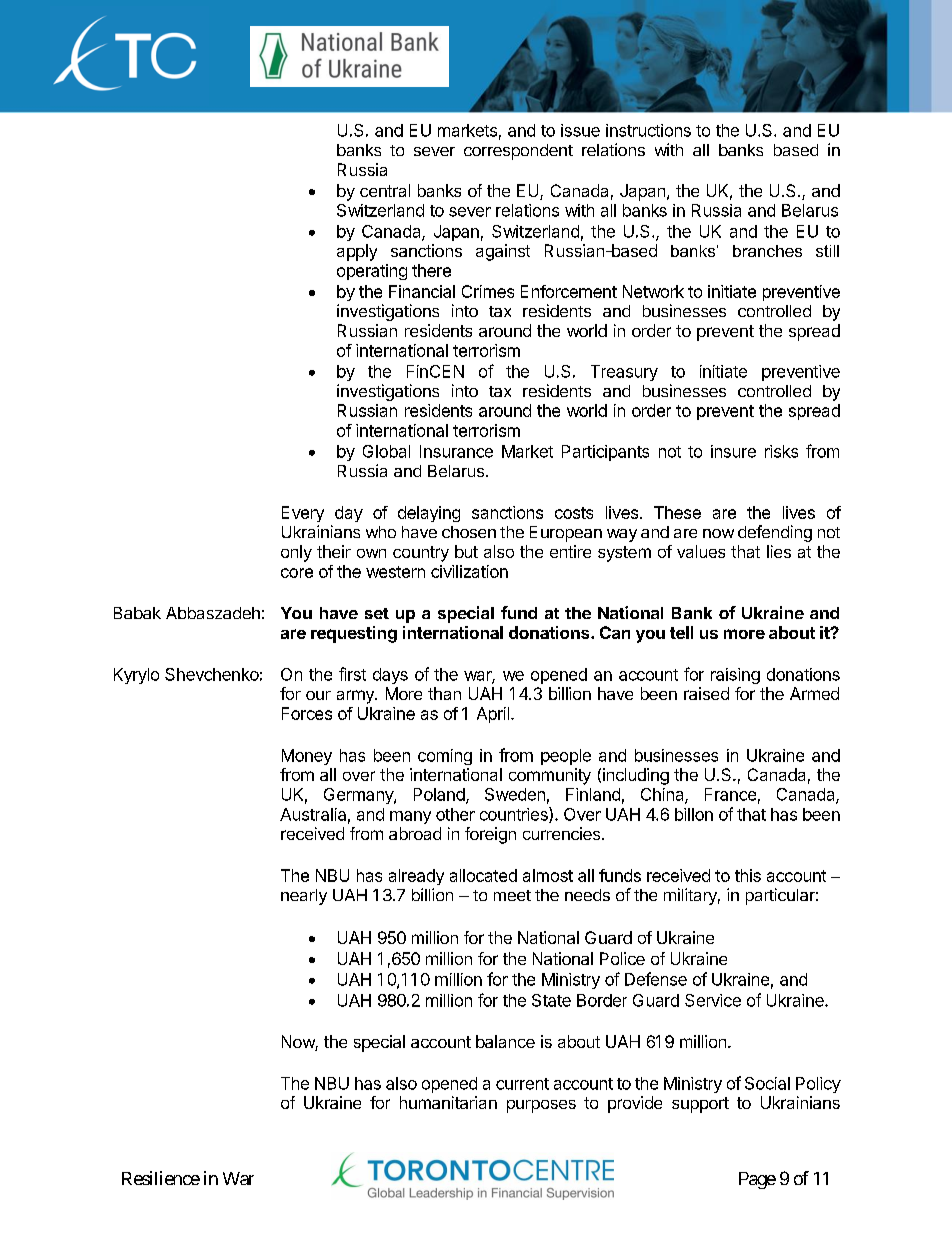 The height and width of the image is (1233, 952). What do you see at coordinates (733, 451) in the image?
I see `insure` at bounding box center [733, 451].
